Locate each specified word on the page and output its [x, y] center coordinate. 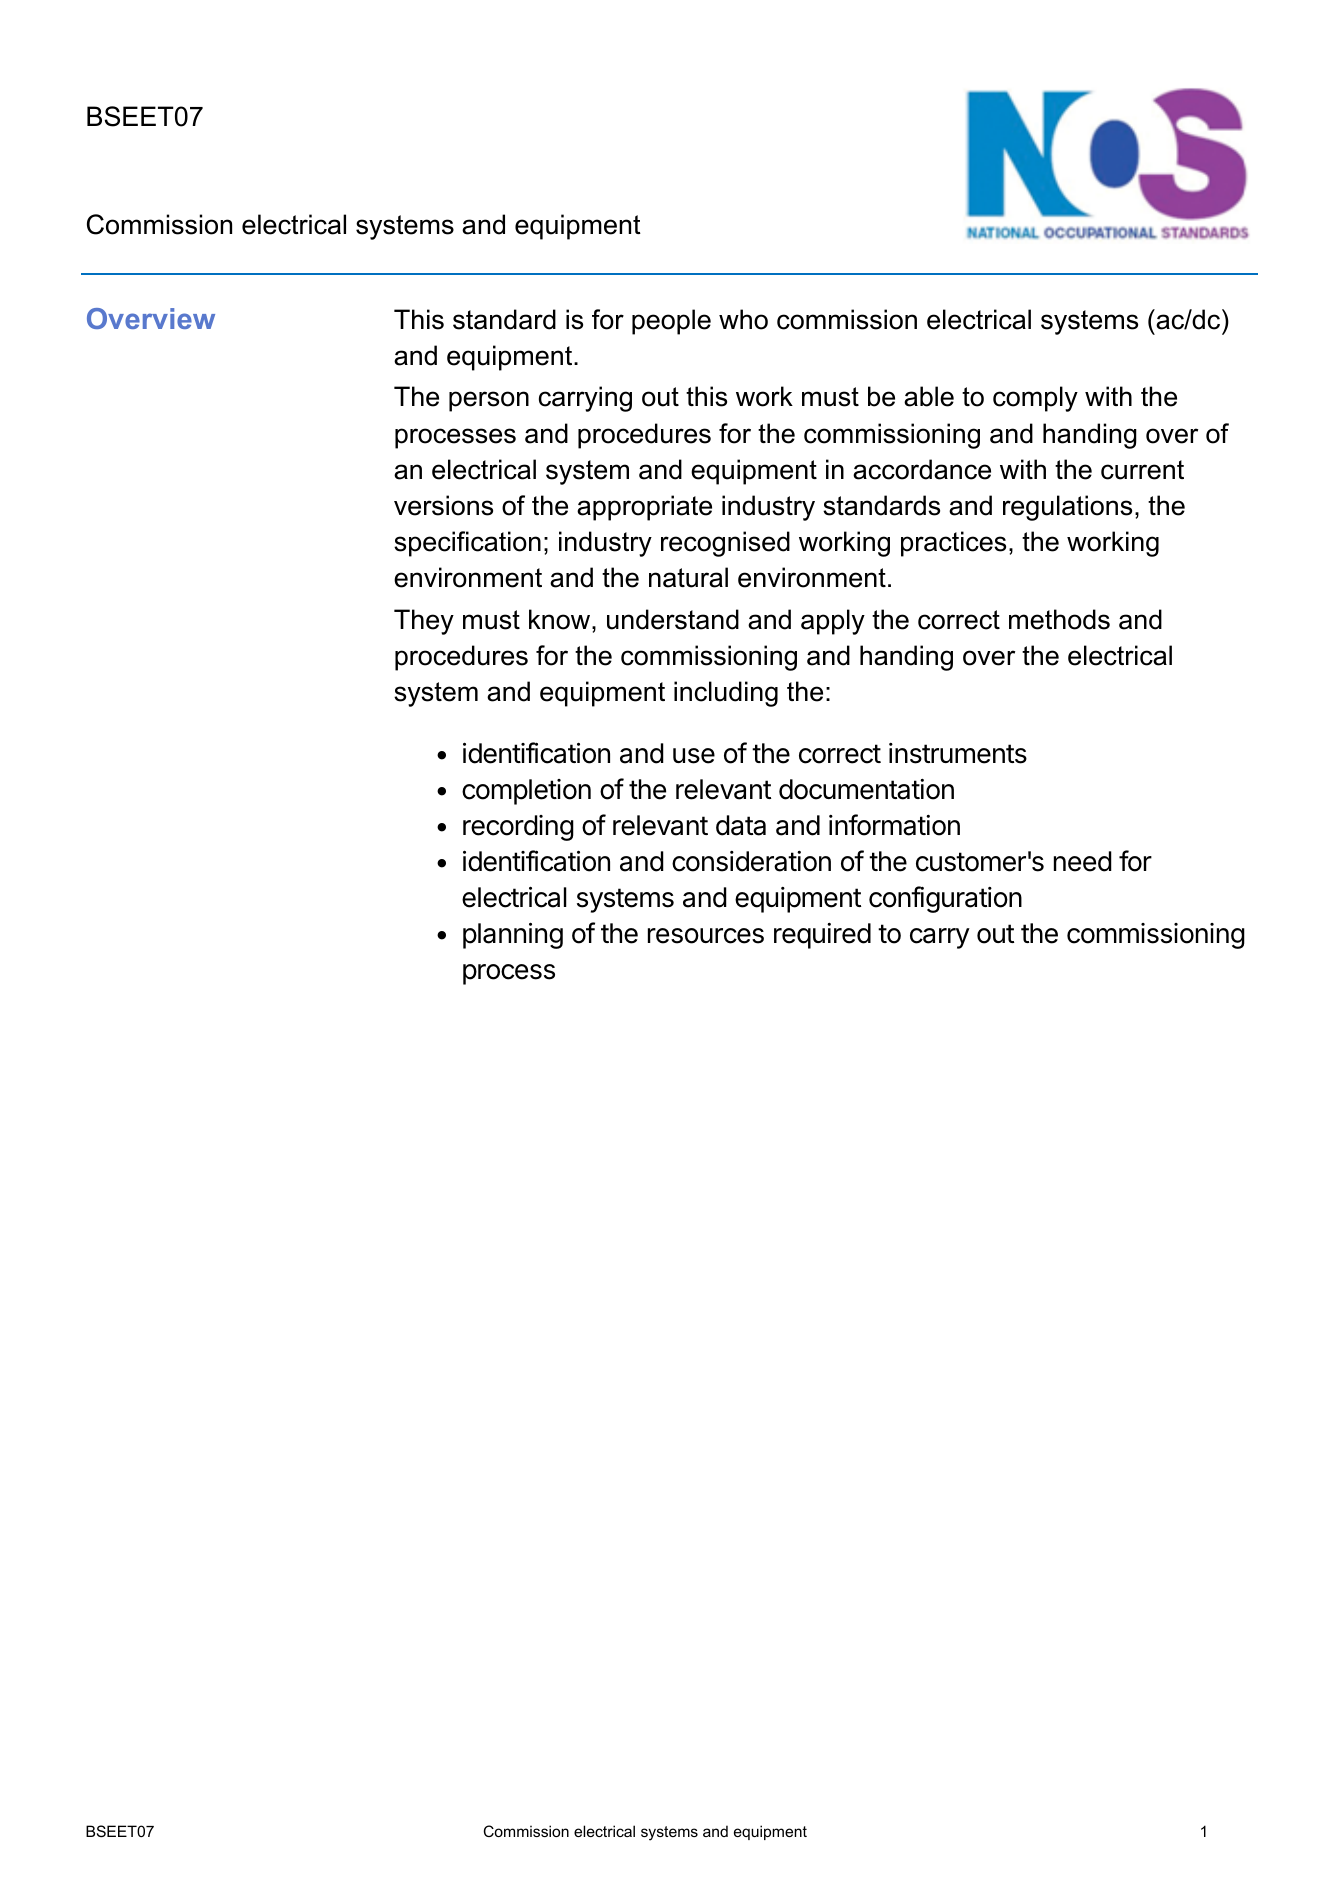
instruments [958, 753]
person [489, 401]
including [726, 694]
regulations [1067, 508]
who [743, 319]
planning [513, 935]
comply [1035, 399]
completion [526, 792]
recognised [725, 544]
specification [467, 544]
